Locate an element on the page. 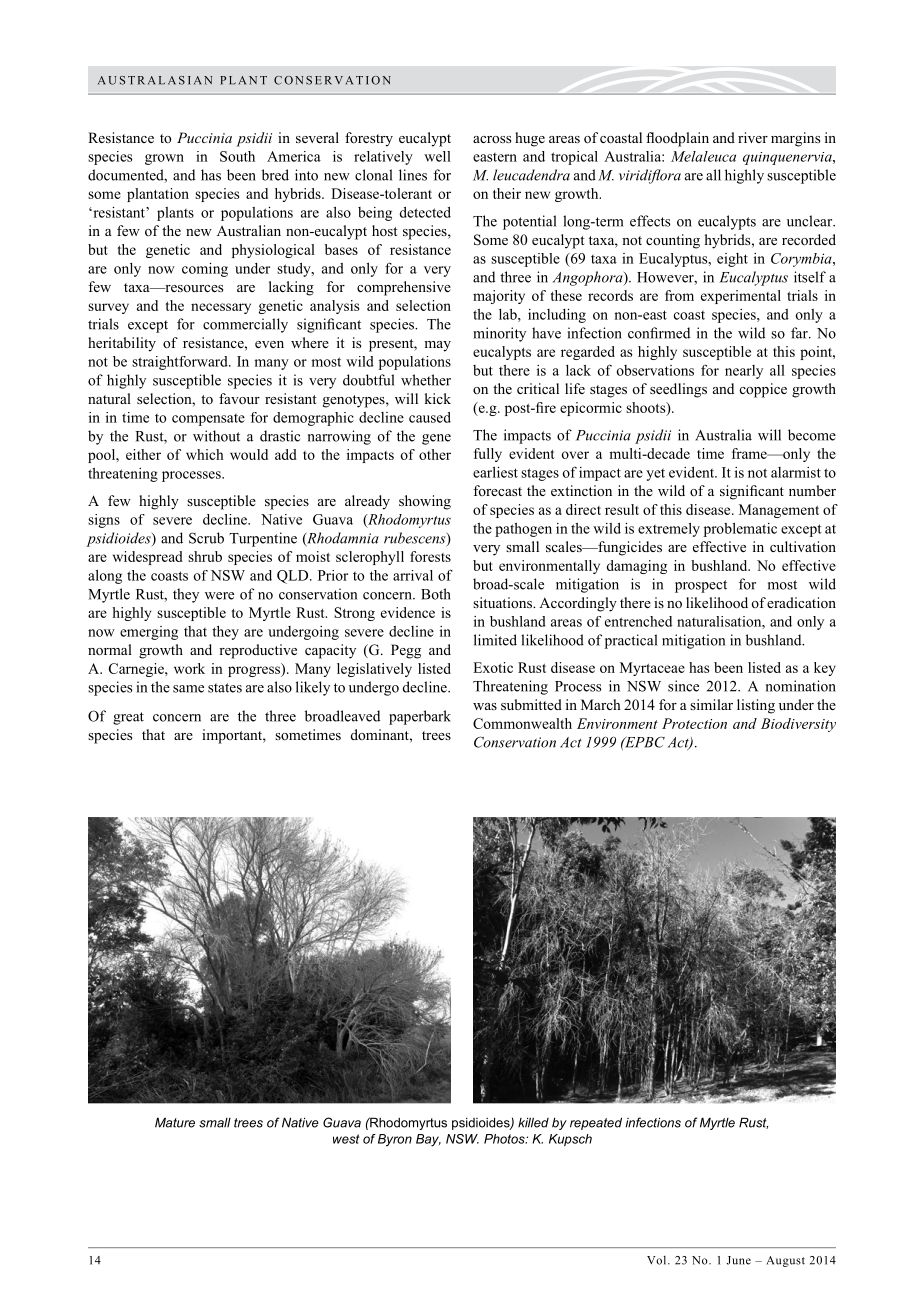  Bay is located at coordinates (428, 1140).
